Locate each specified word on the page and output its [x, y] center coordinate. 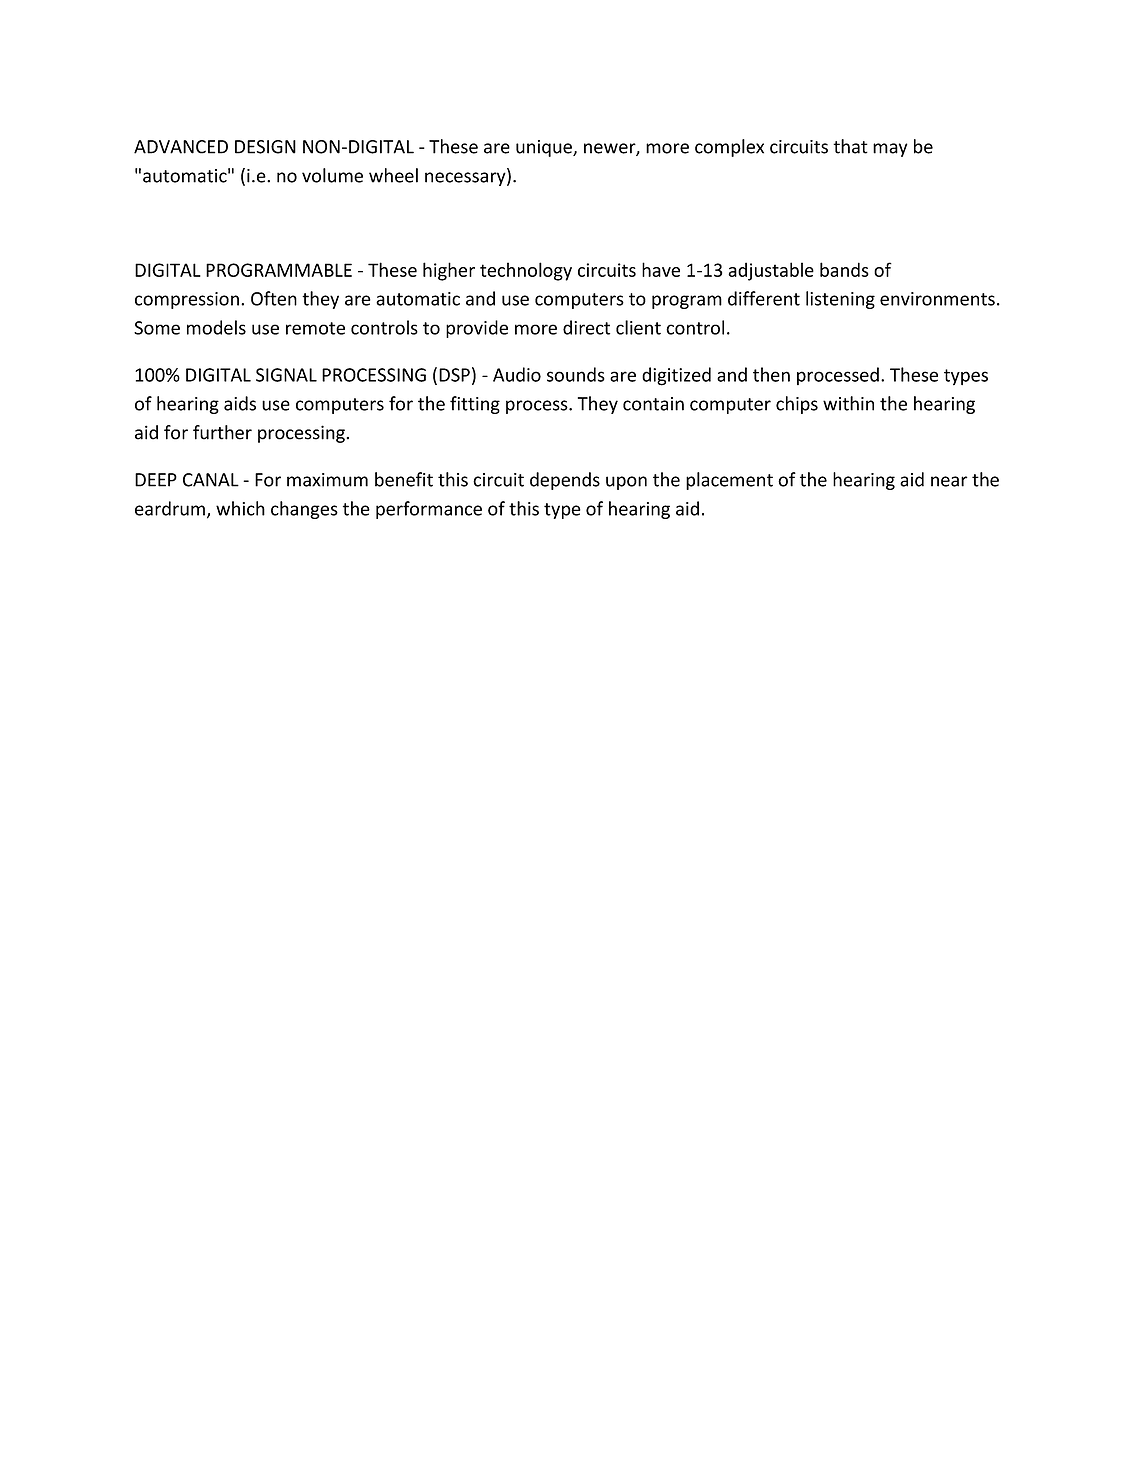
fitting [475, 405]
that [850, 146]
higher [449, 271]
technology [526, 271]
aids [240, 403]
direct [586, 327]
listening [840, 300]
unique [545, 148]
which [240, 508]
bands [844, 269]
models [216, 327]
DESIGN [265, 147]
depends [565, 481]
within [848, 403]
